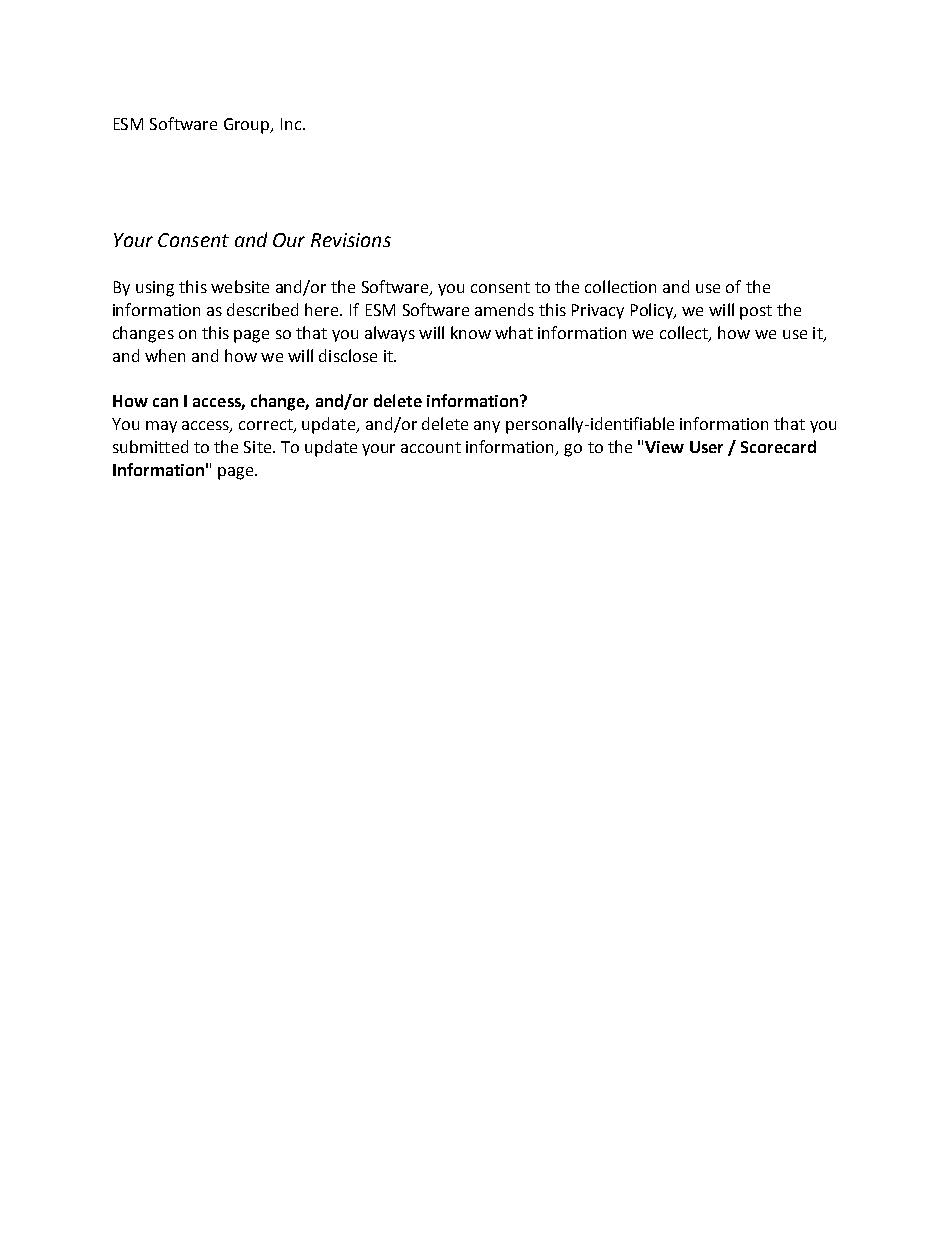 The height and width of the screenshot is (1233, 952). Describe the element at coordinates (248, 126) in the screenshot. I see `Group` at that location.
